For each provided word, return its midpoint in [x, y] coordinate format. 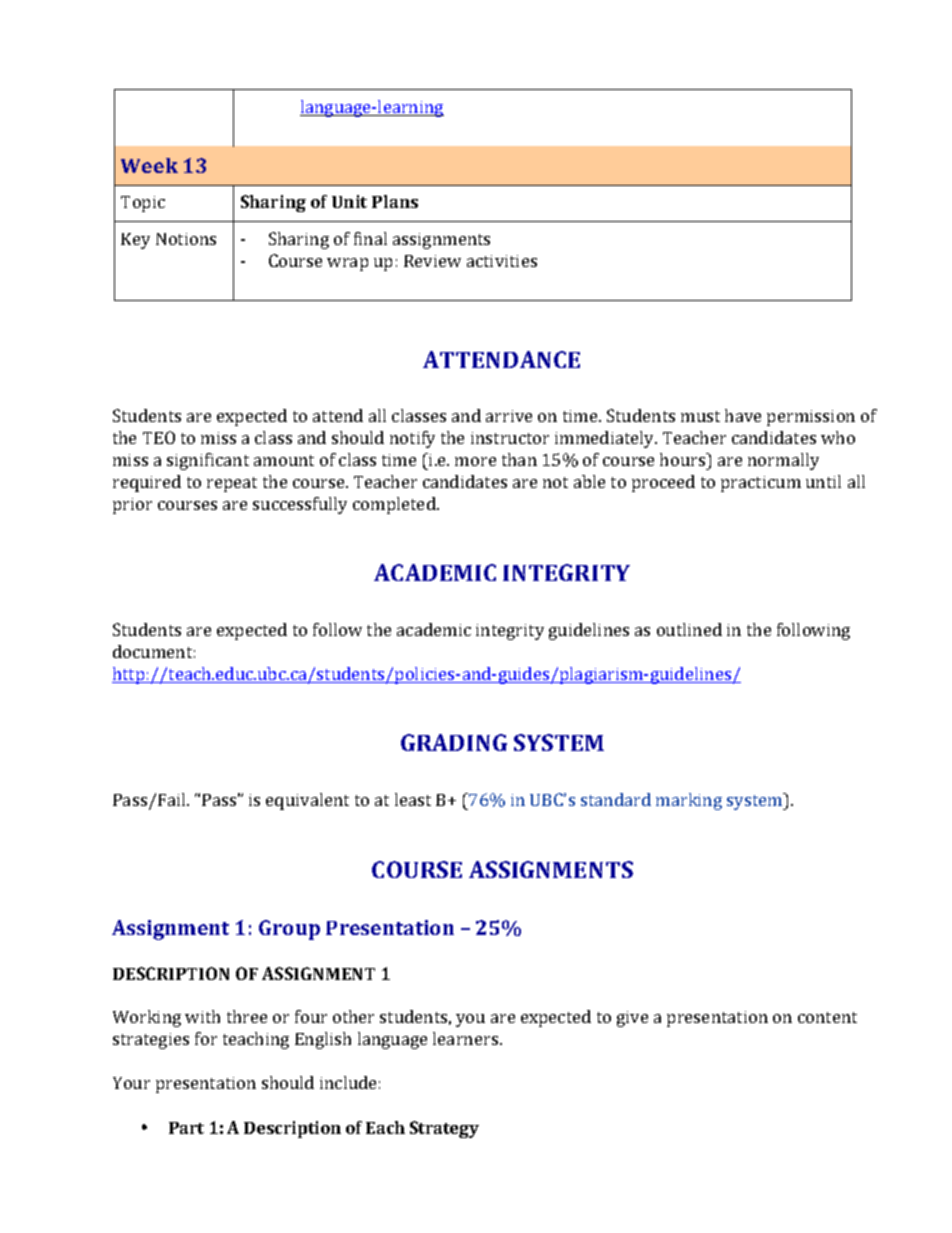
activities [502, 261]
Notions [186, 239]
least [413, 799]
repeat [232, 484]
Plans [395, 201]
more [475, 461]
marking [689, 801]
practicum [761, 484]
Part [186, 1128]
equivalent [307, 801]
